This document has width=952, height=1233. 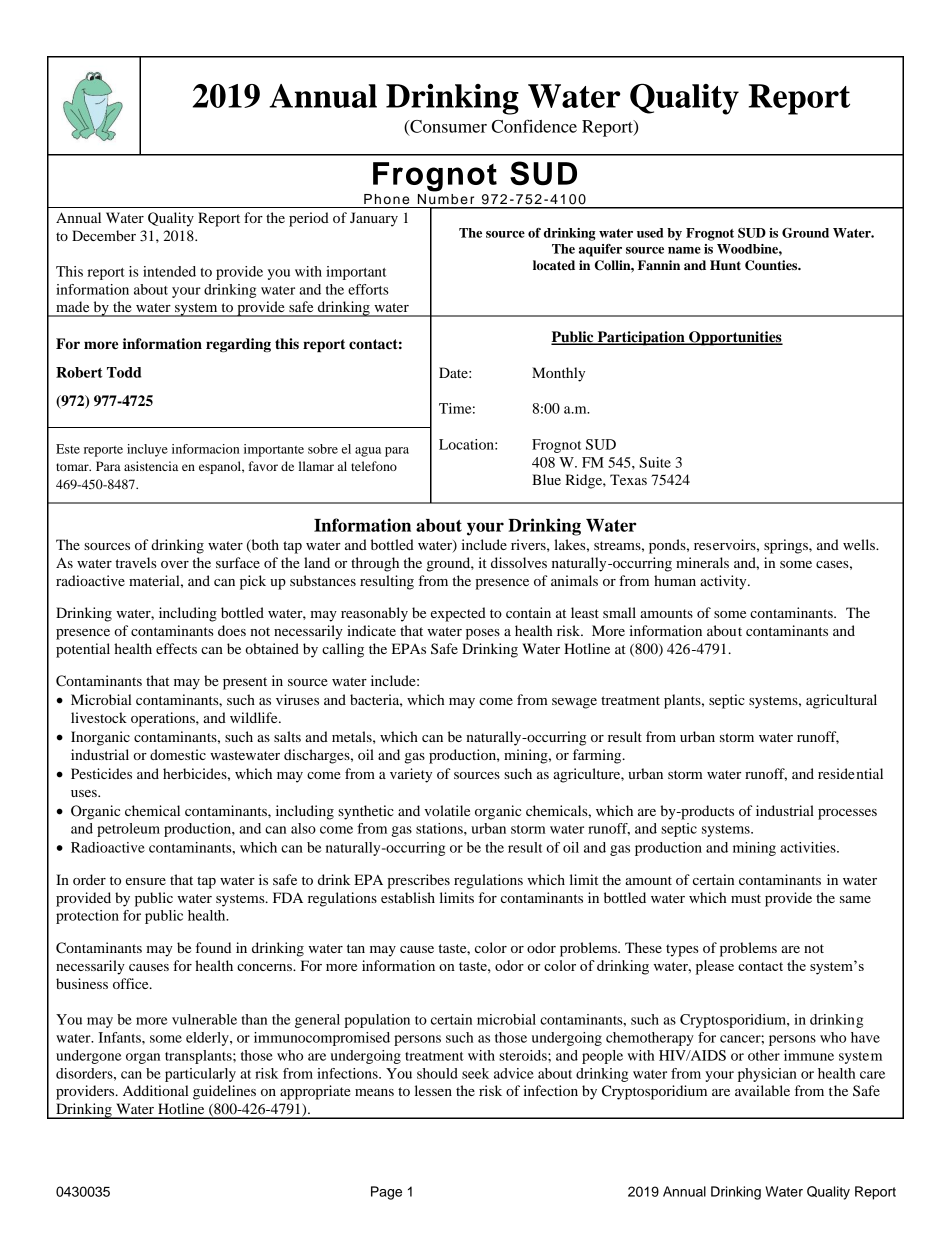 I want to click on Blue, so click(x=546, y=479).
